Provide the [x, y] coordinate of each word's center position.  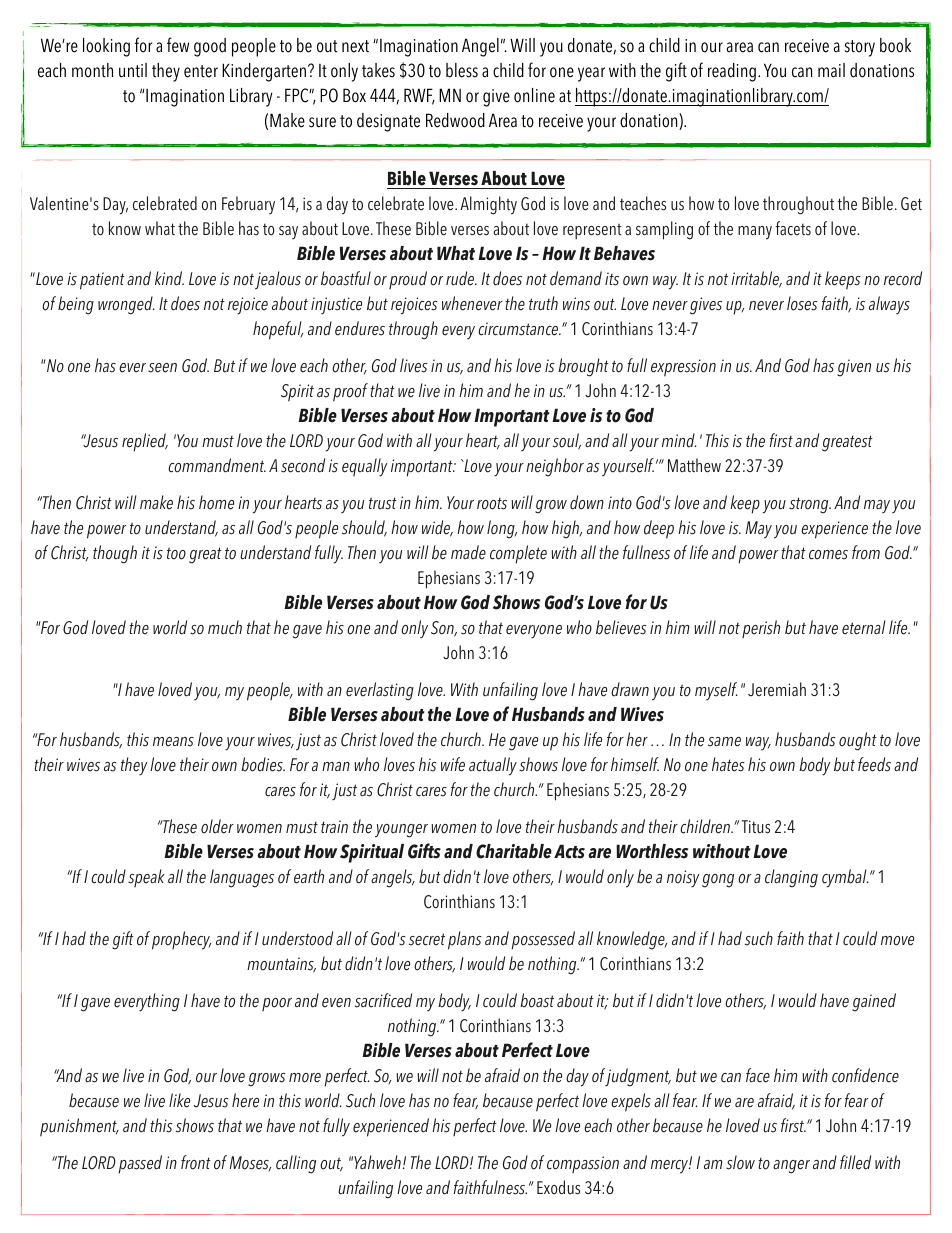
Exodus [558, 1187]
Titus [756, 827]
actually [493, 766]
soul [567, 441]
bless [462, 70]
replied [145, 442]
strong [810, 505]
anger [791, 1167]
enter [201, 71]
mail [831, 70]
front [196, 1162]
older [217, 826]
